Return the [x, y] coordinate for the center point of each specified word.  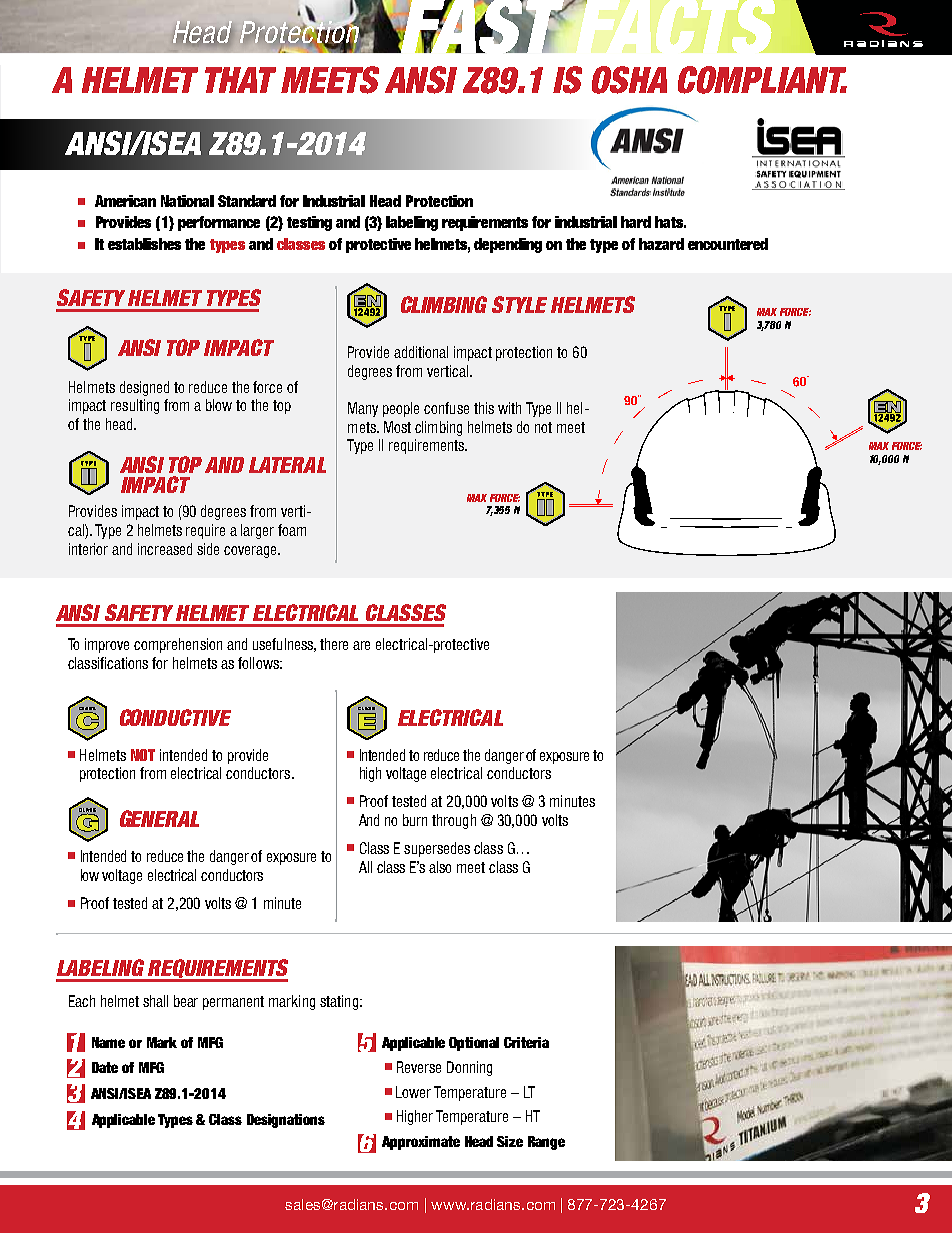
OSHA [629, 80]
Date [105, 1067]
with [509, 408]
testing [309, 223]
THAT [240, 80]
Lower [413, 1092]
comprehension [178, 645]
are [361, 645]
